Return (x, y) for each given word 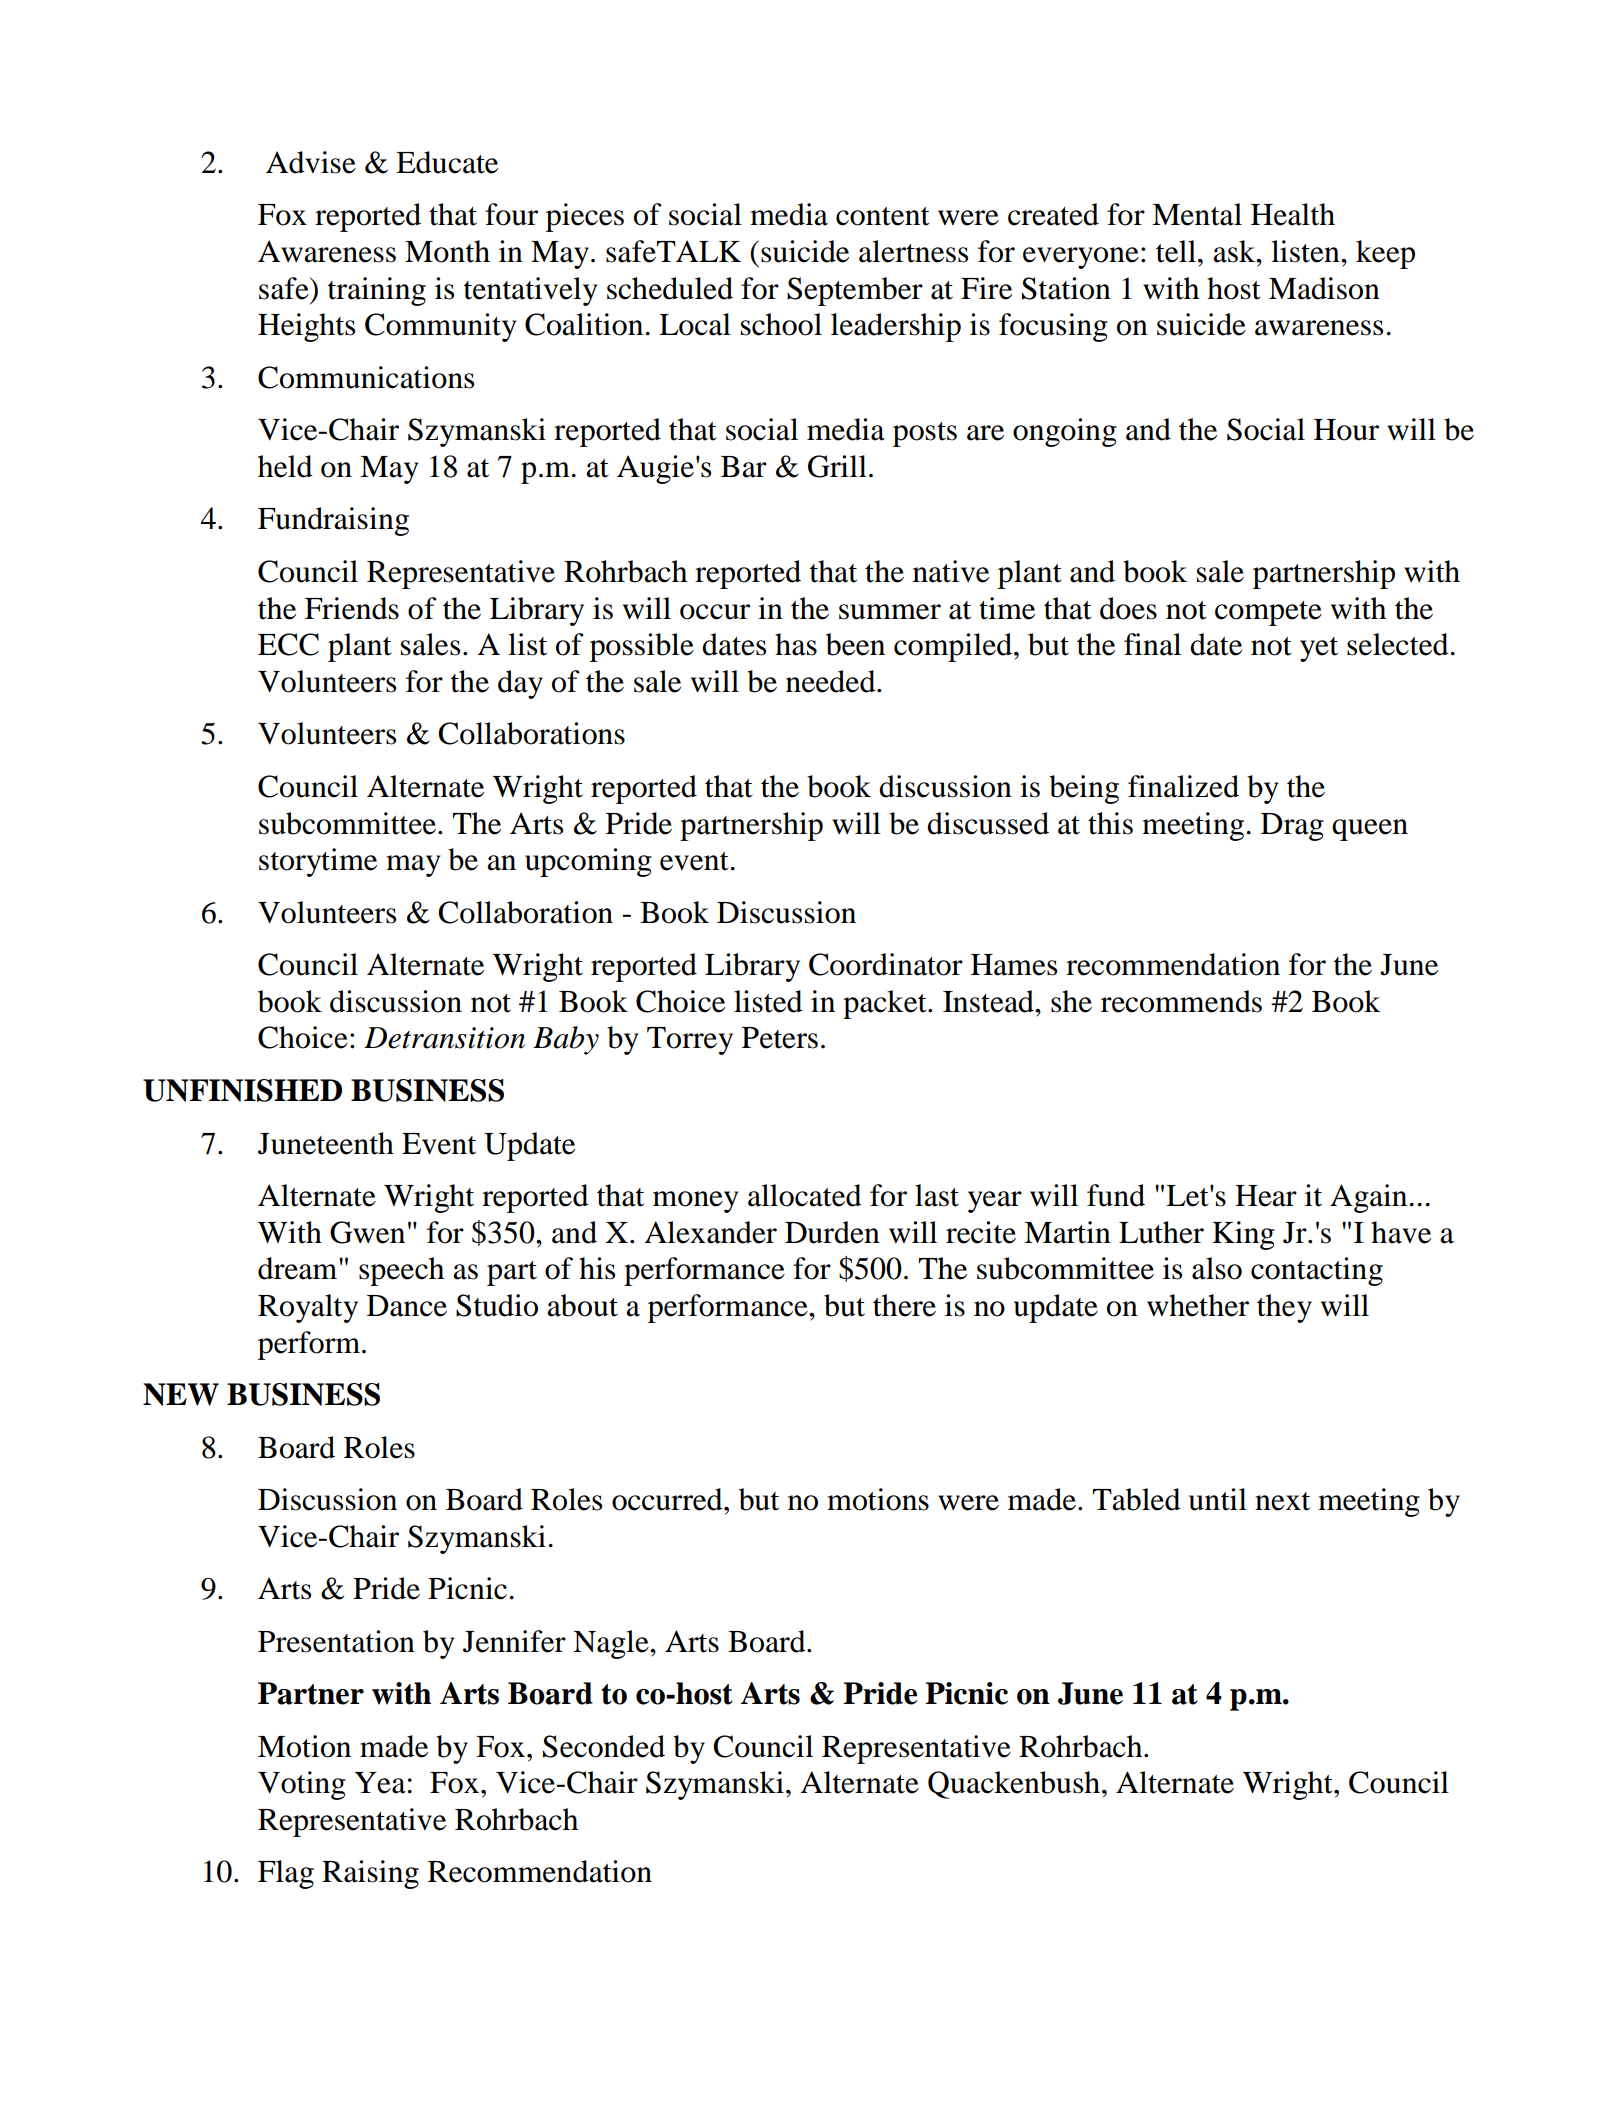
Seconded (604, 1746)
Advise (311, 162)
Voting (302, 1785)
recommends (1181, 1001)
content (883, 216)
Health (1293, 214)
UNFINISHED (242, 1090)
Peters (780, 1038)
